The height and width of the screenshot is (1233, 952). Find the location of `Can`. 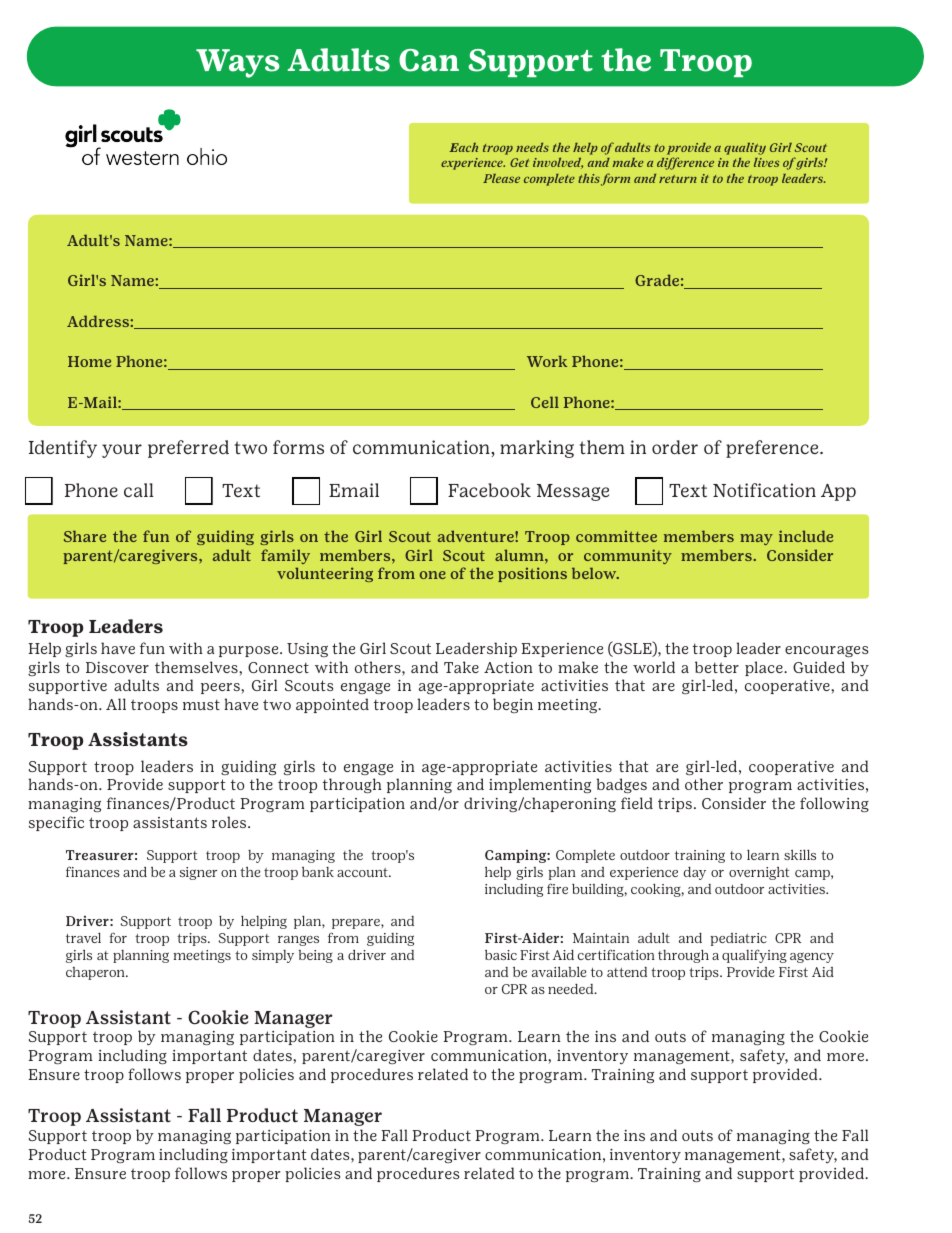

Can is located at coordinates (429, 60).
